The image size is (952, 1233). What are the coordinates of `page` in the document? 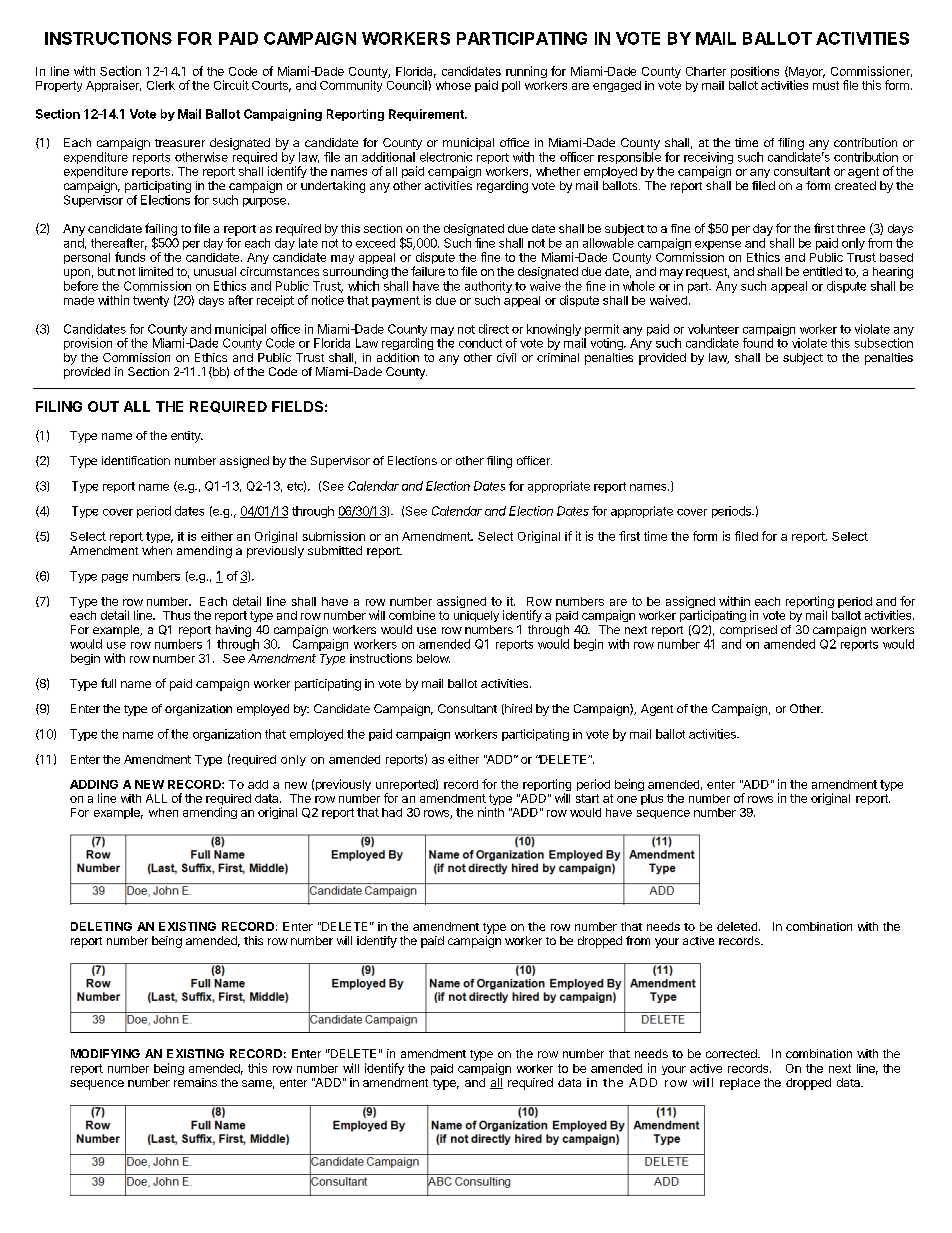 It's located at (115, 578).
